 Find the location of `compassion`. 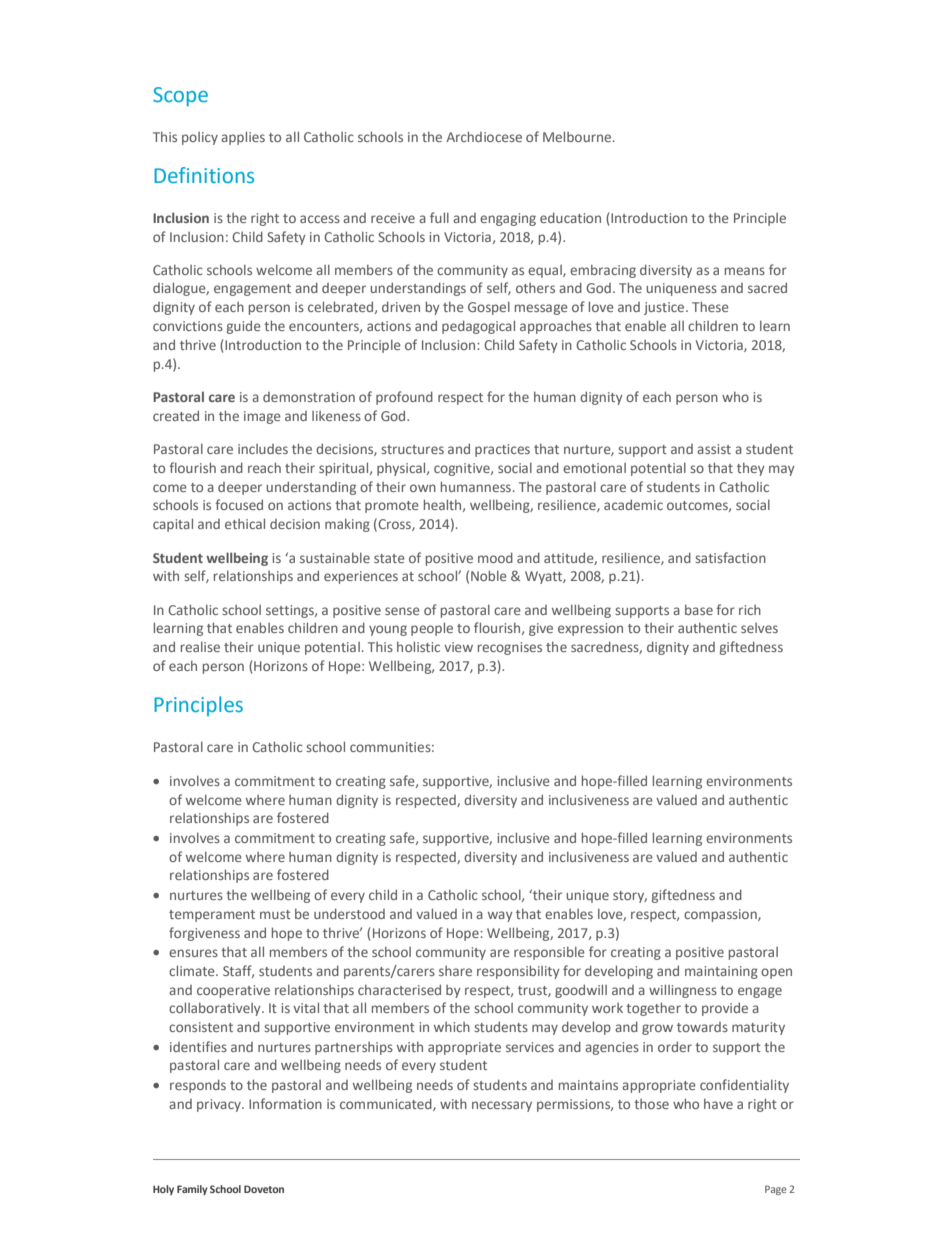

compassion is located at coordinates (721, 915).
